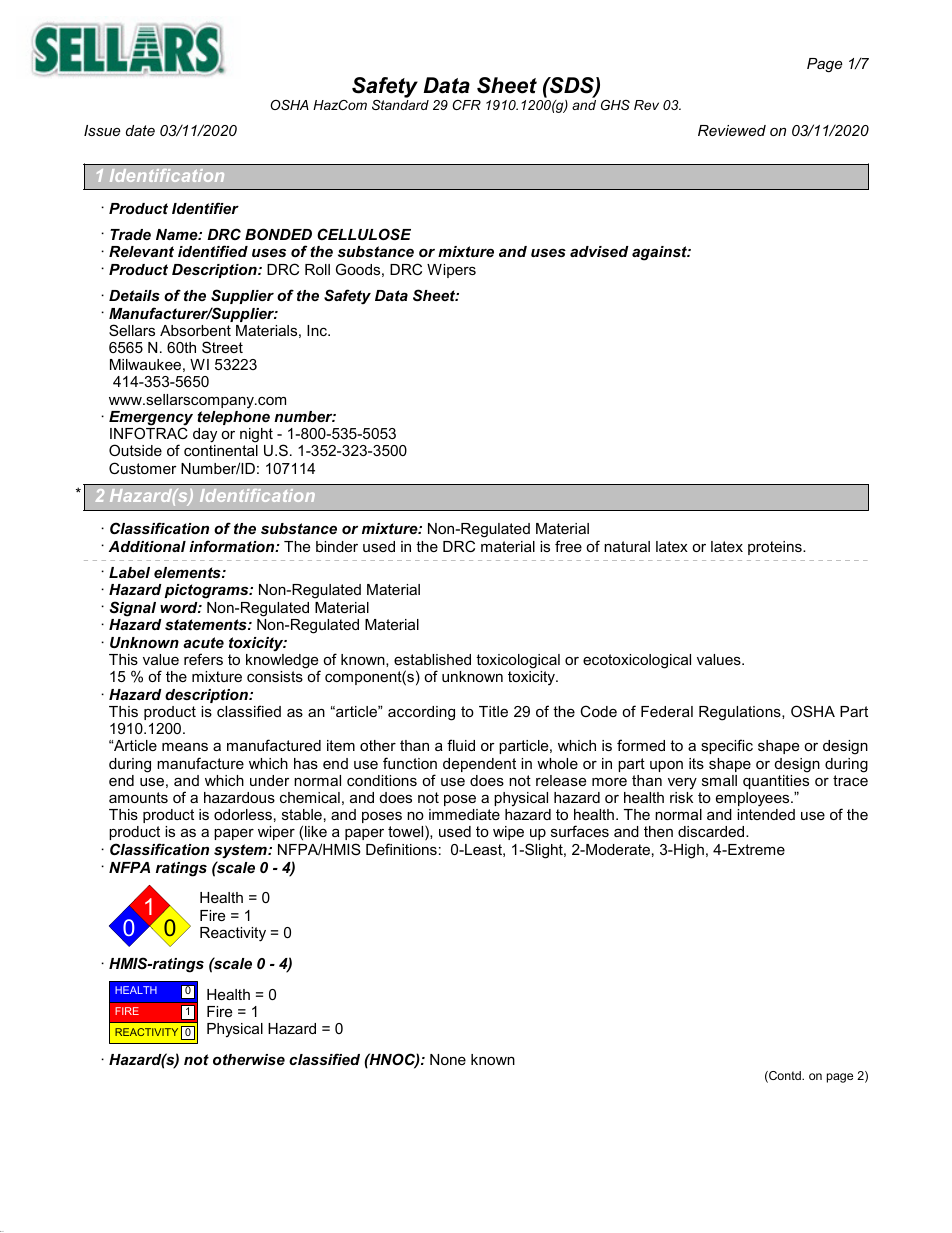 The height and width of the screenshot is (1233, 952). I want to click on None, so click(448, 1059).
